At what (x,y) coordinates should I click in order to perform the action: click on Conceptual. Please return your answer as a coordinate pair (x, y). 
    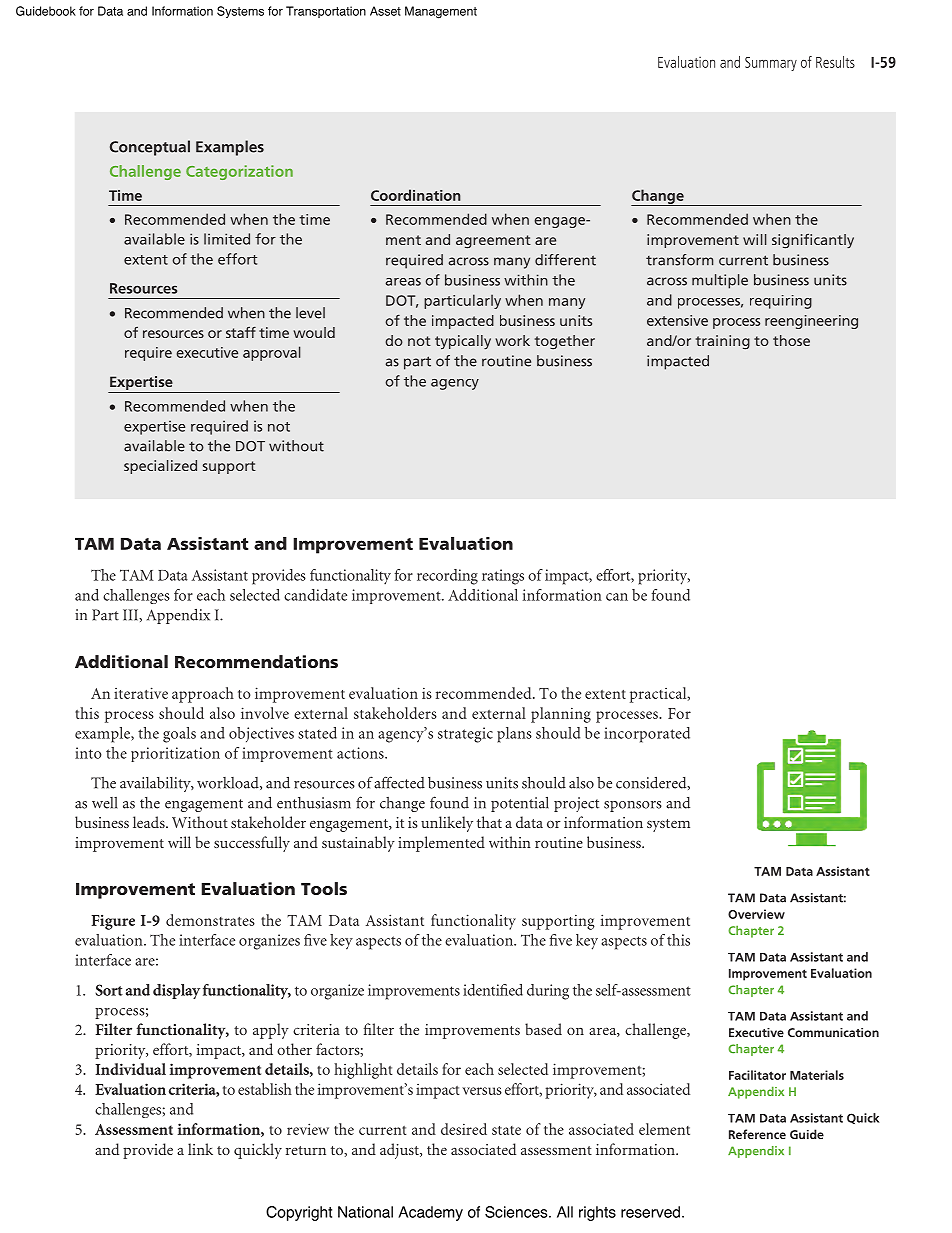
    Looking at the image, I should click on (150, 148).
